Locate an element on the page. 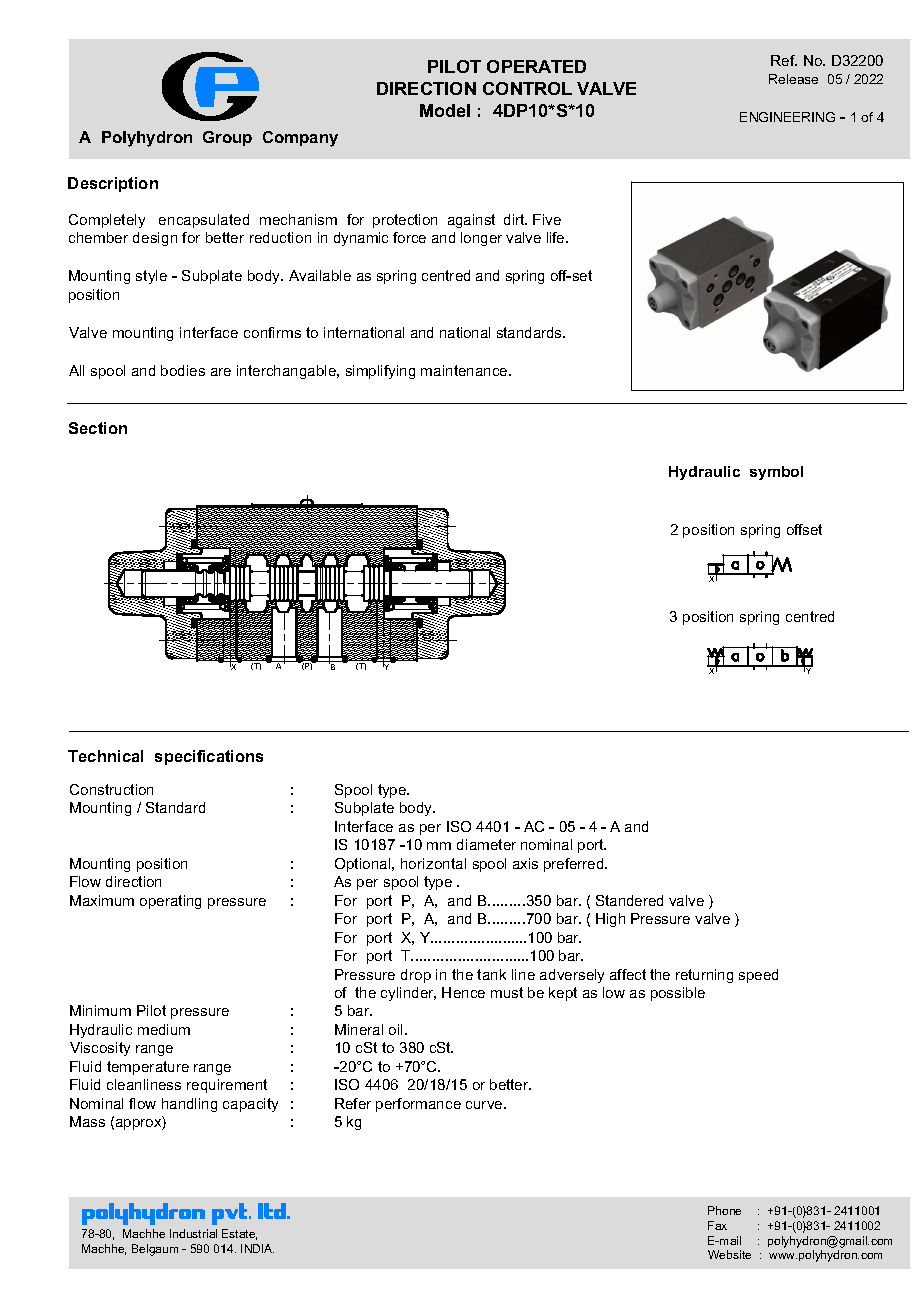  horizontal is located at coordinates (433, 863).
